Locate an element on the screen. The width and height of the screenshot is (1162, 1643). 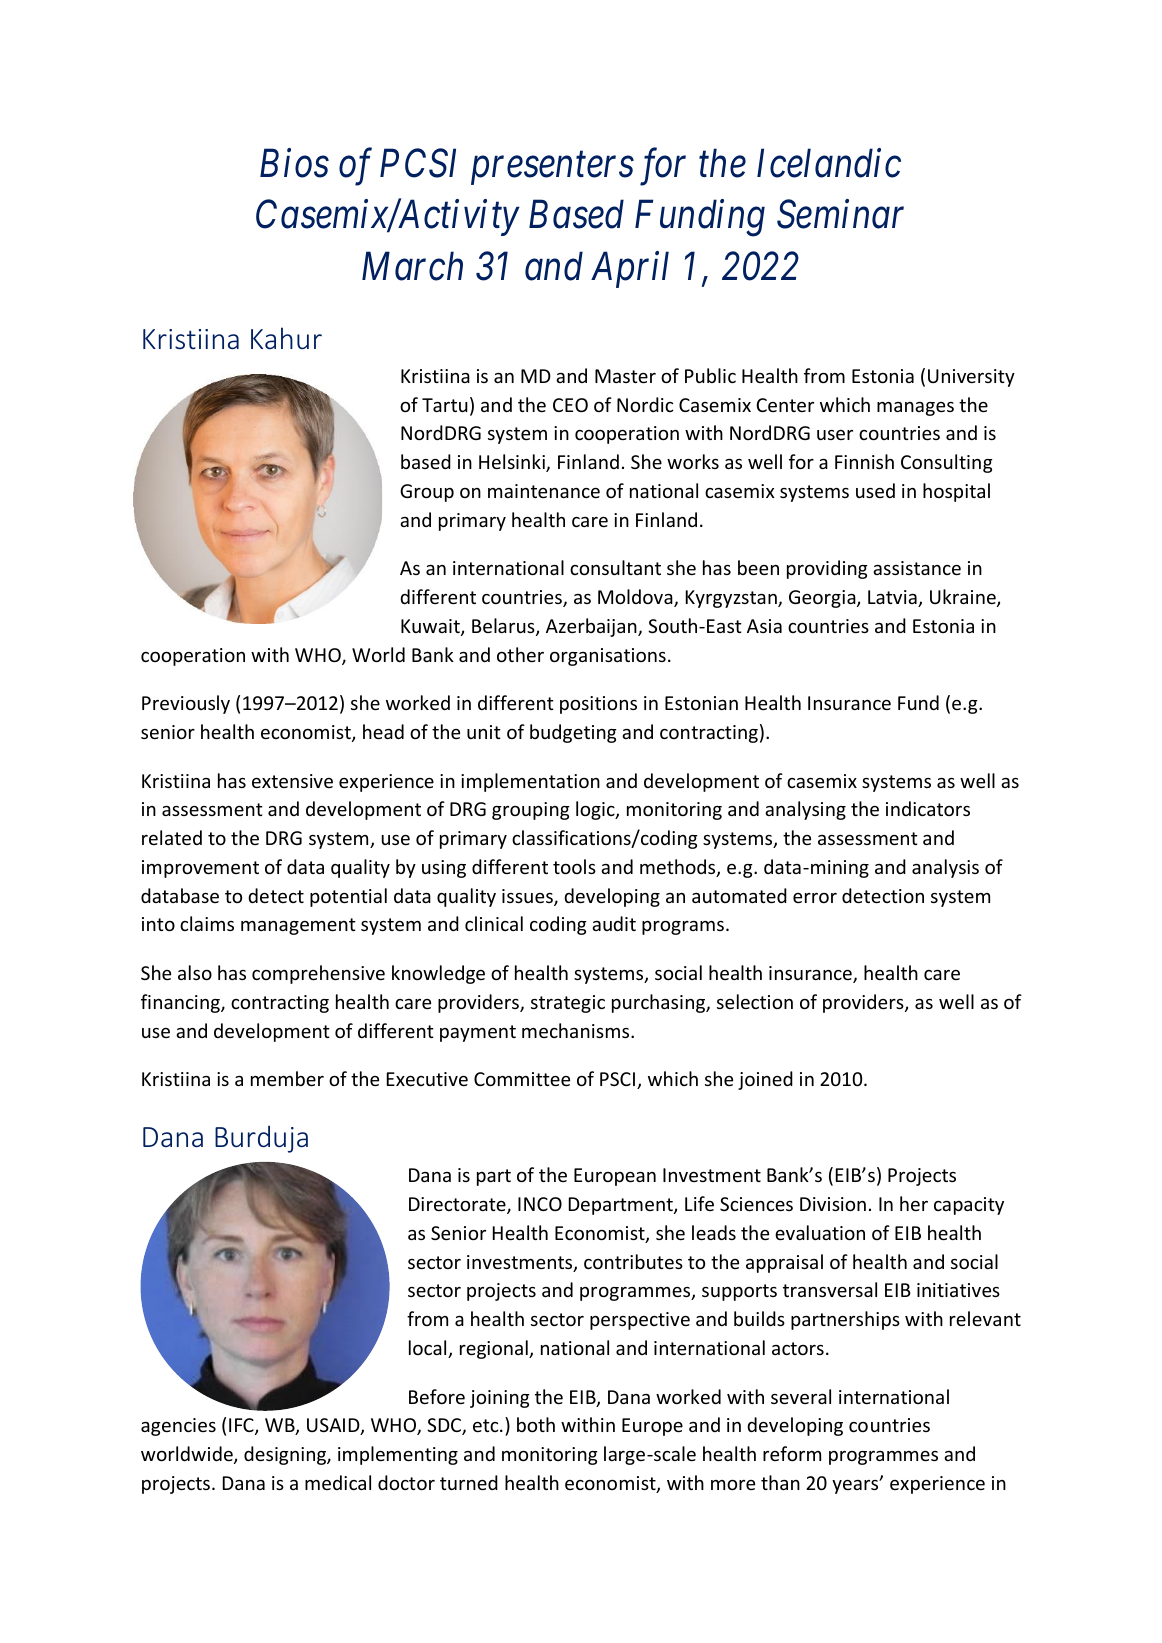
both is located at coordinates (536, 1424).
